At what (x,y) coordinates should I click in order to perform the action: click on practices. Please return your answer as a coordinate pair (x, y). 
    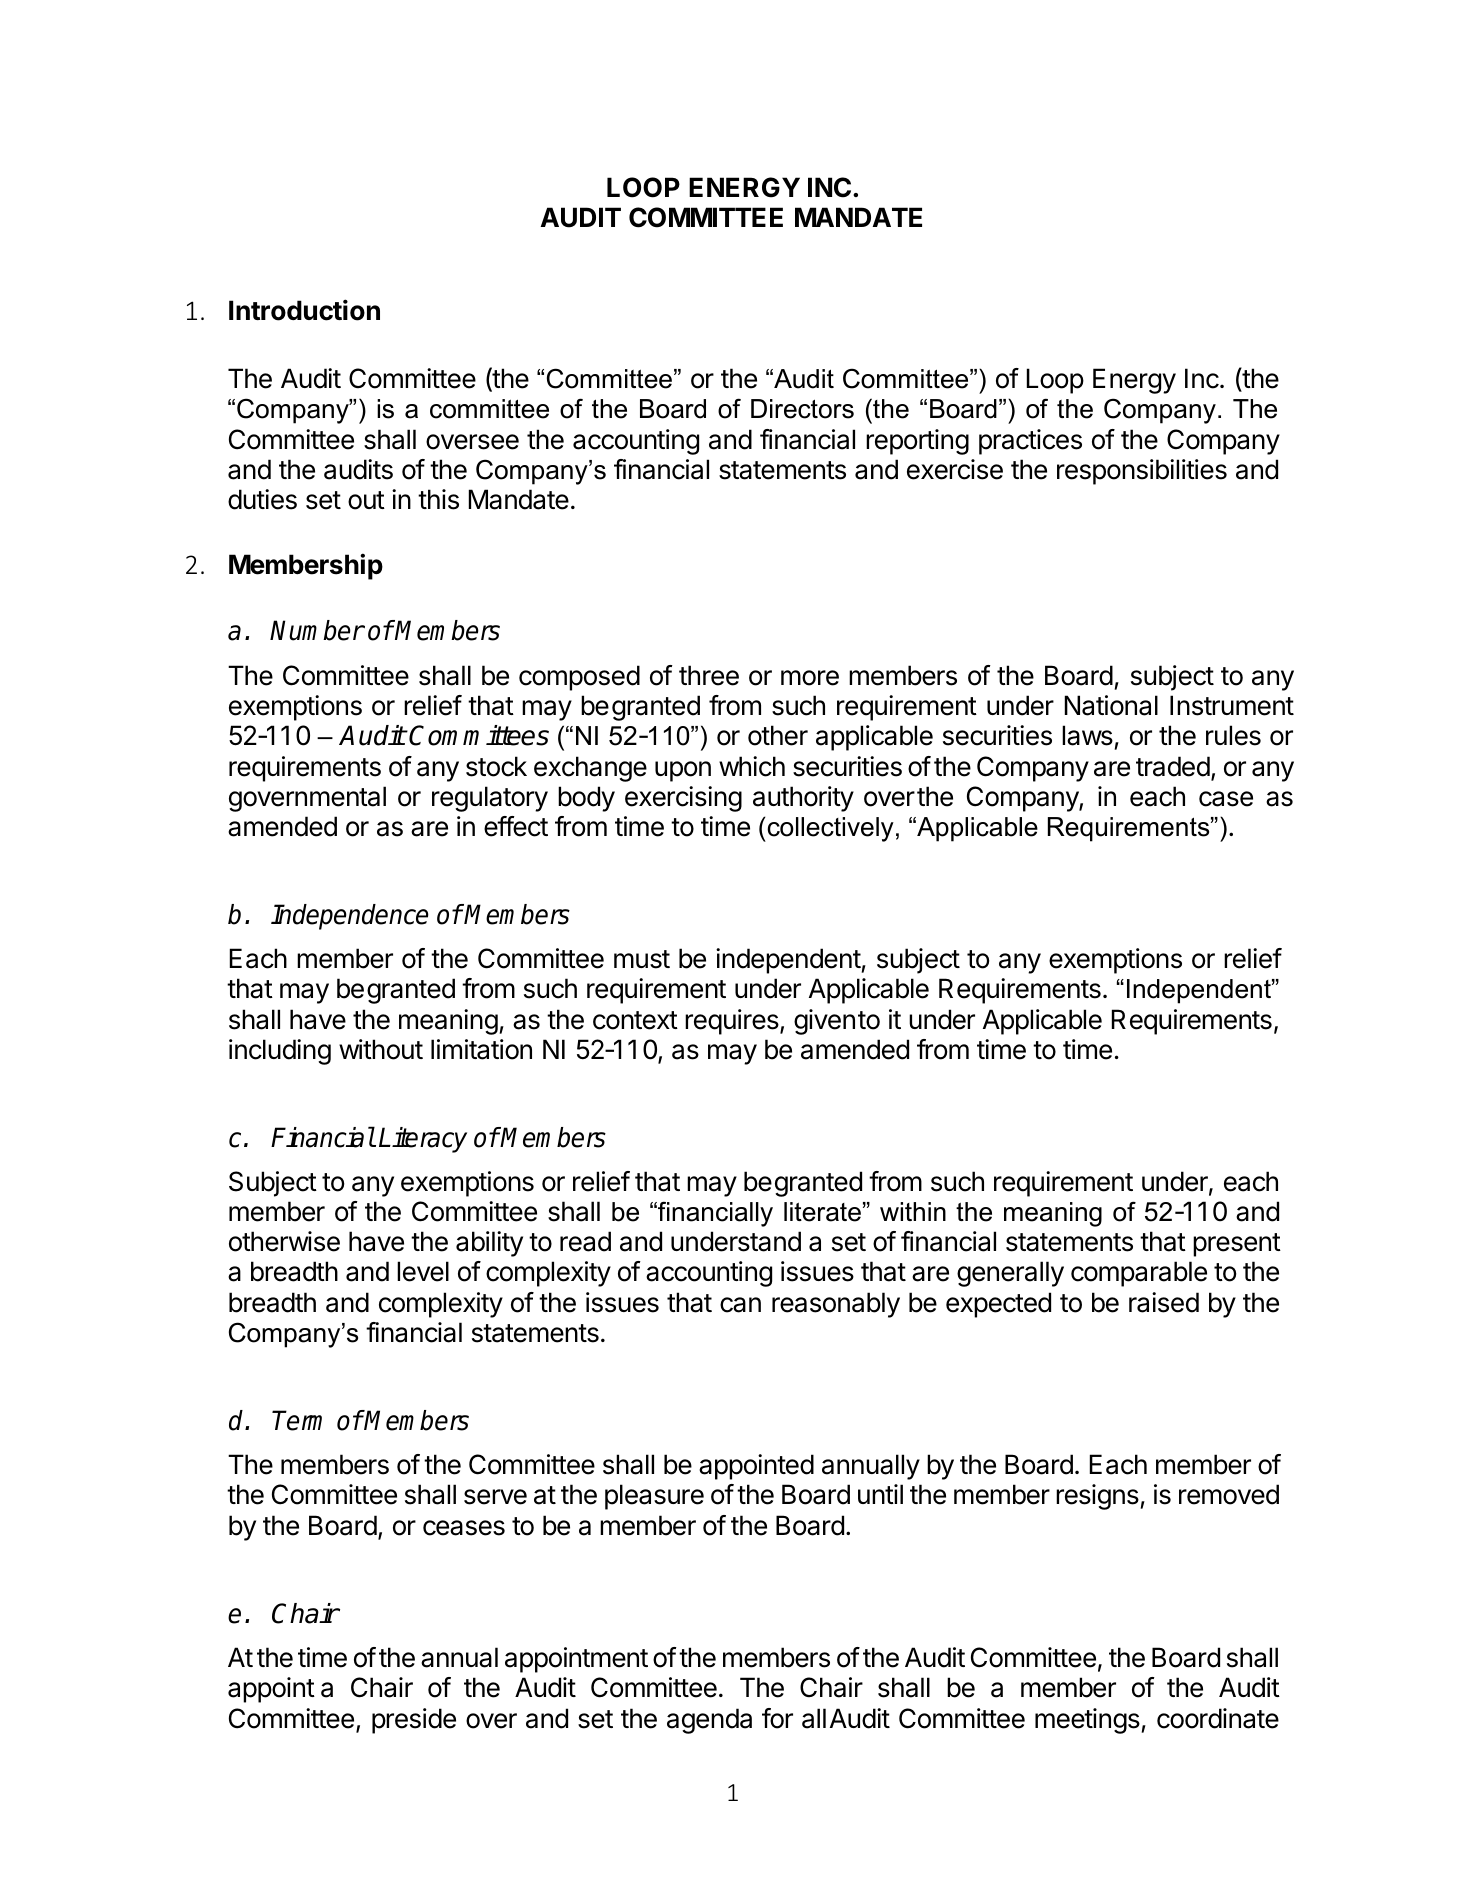
    Looking at the image, I should click on (1030, 442).
